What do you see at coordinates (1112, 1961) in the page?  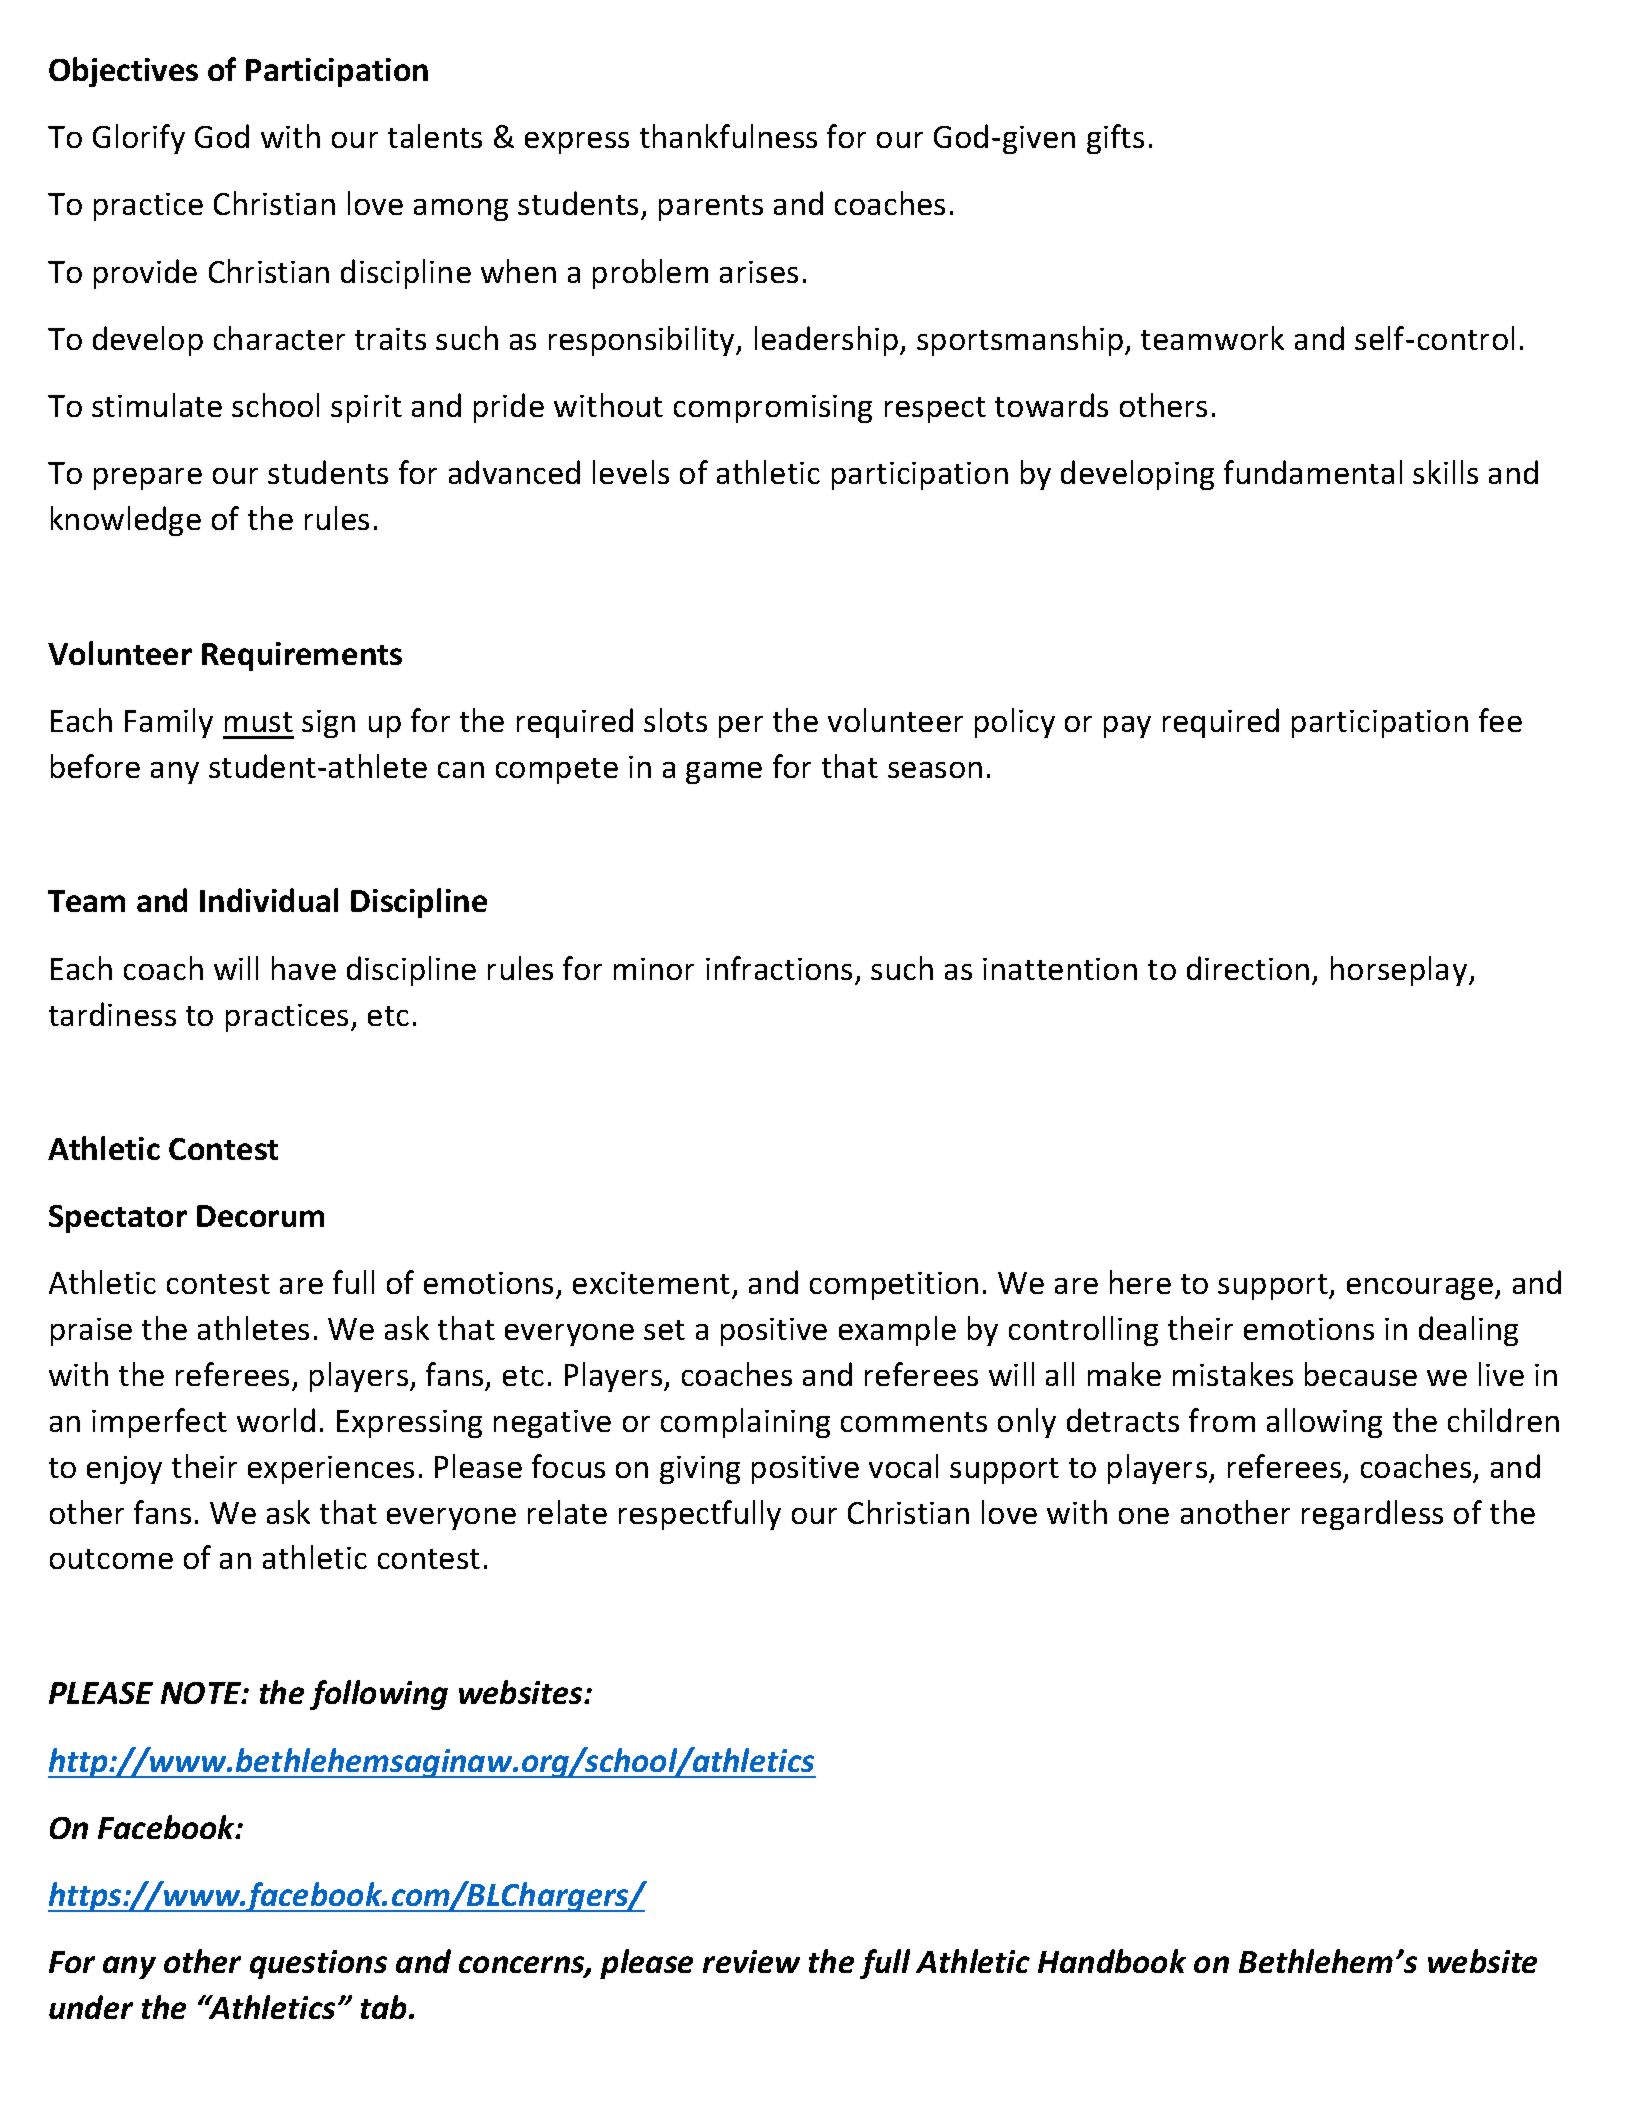 I see `Handbook` at bounding box center [1112, 1961].
